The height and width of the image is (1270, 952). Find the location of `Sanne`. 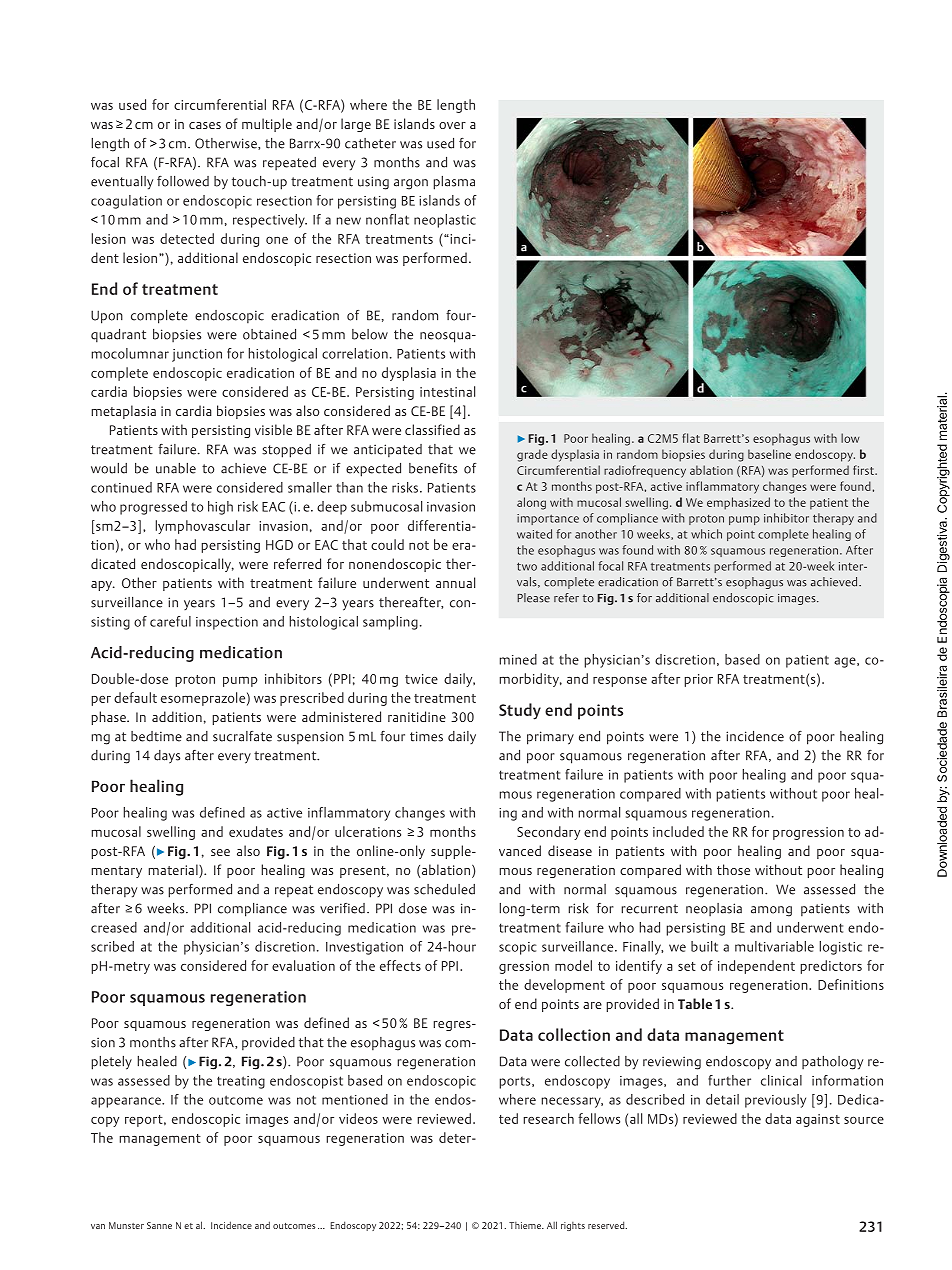

Sanne is located at coordinates (159, 1225).
